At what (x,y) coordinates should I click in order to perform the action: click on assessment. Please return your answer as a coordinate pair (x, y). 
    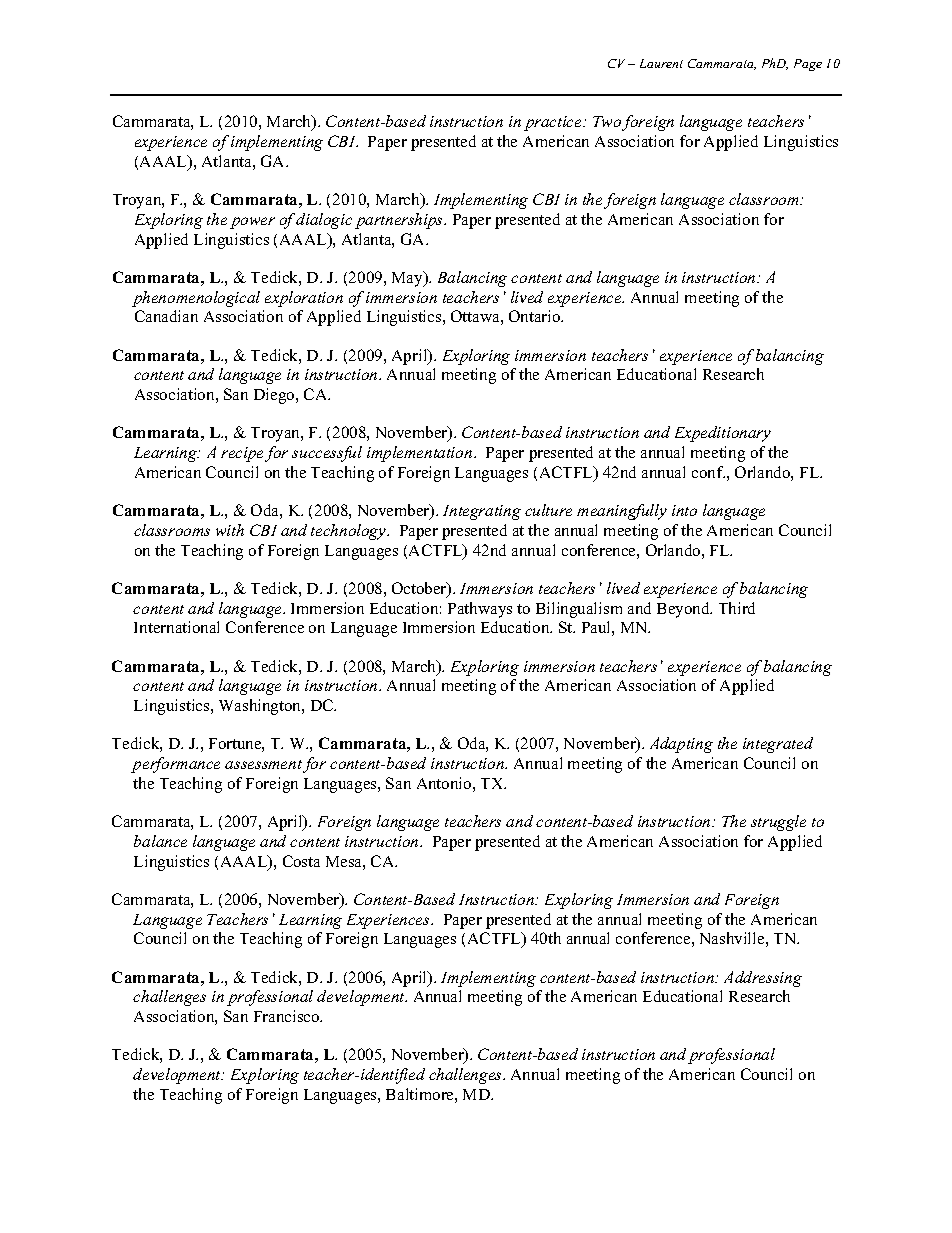
    Looking at the image, I should click on (263, 764).
